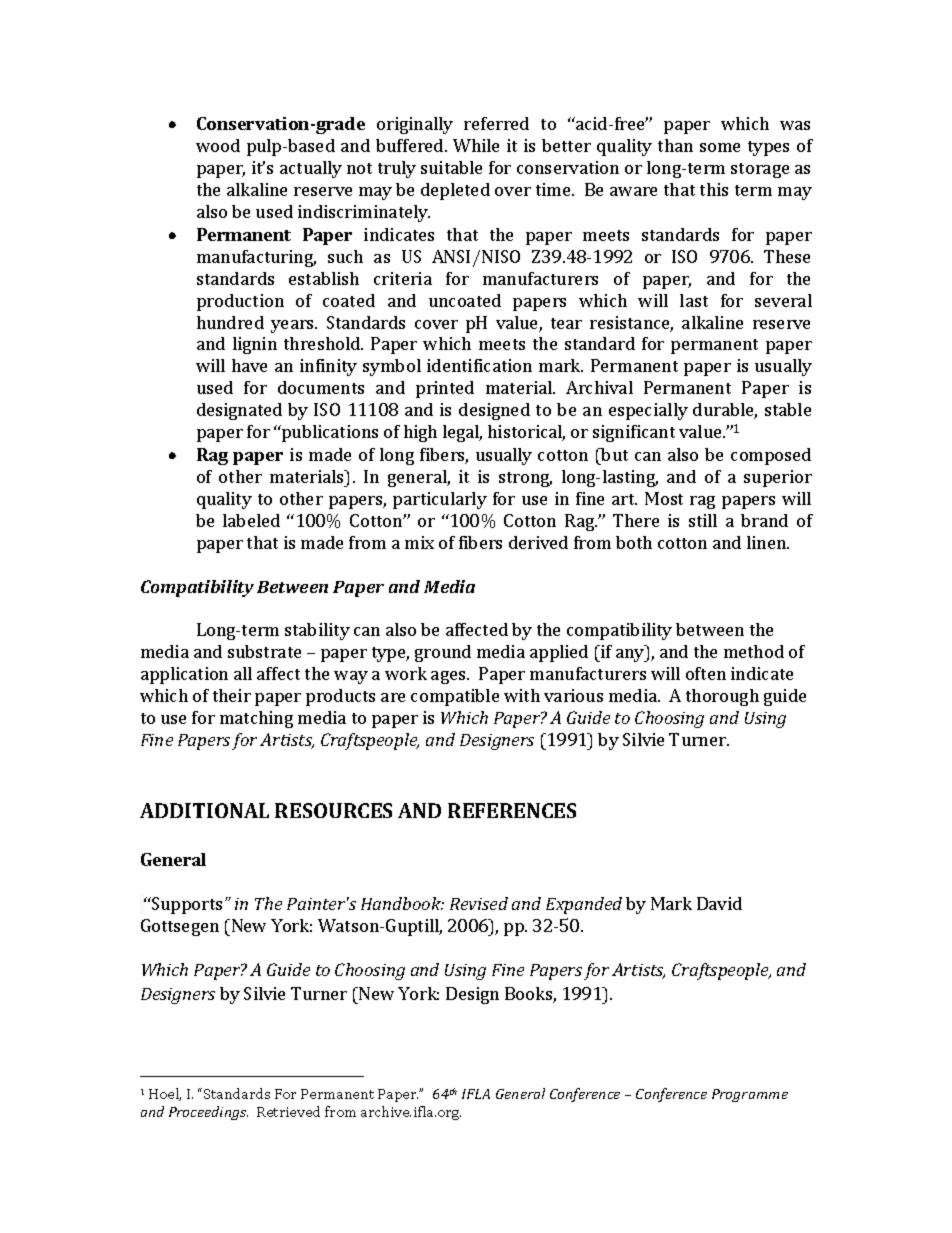 The image size is (952, 1233). I want to click on REFERENCES, so click(512, 810).
